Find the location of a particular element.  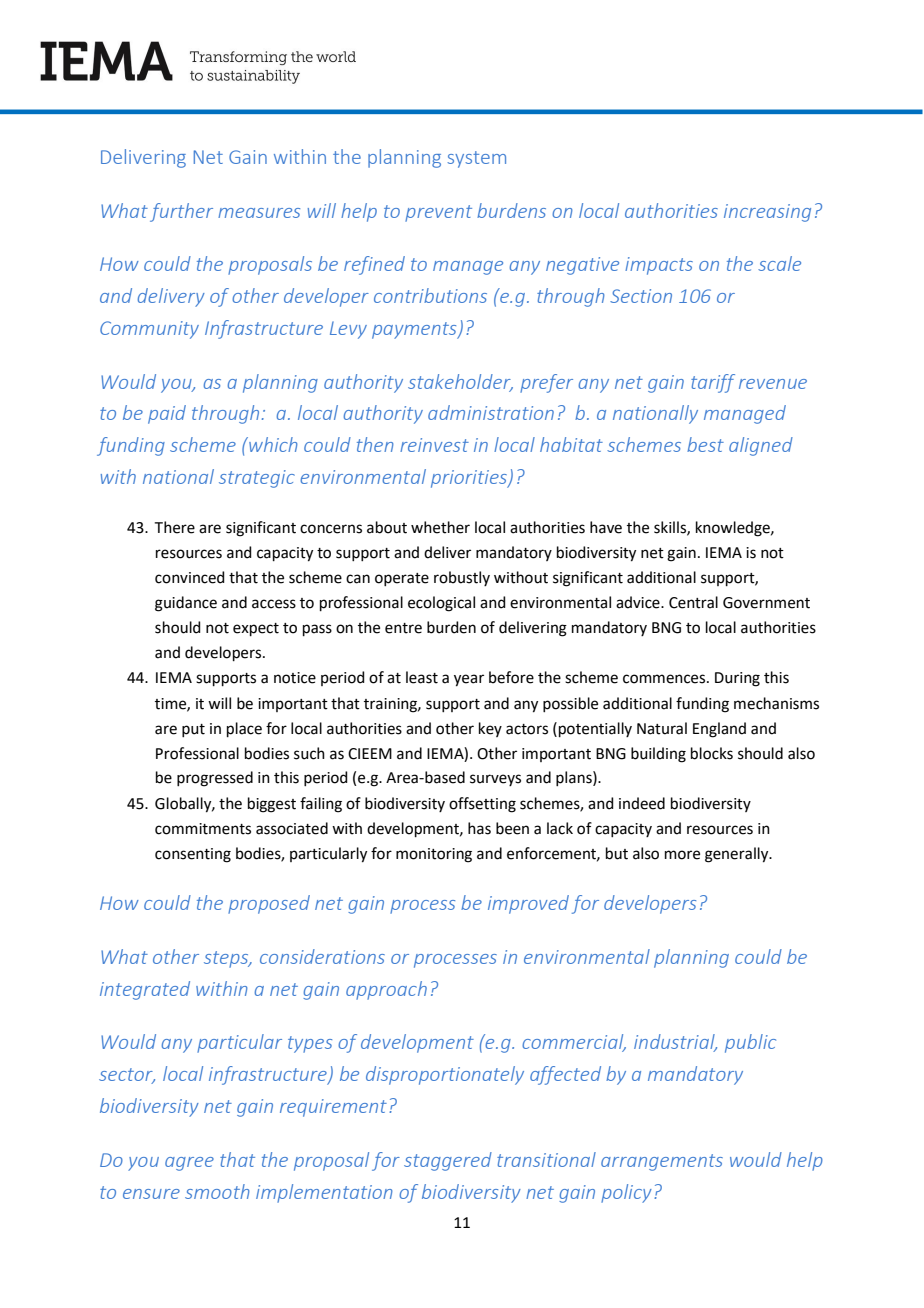

increasing is located at coordinates (767, 213).
